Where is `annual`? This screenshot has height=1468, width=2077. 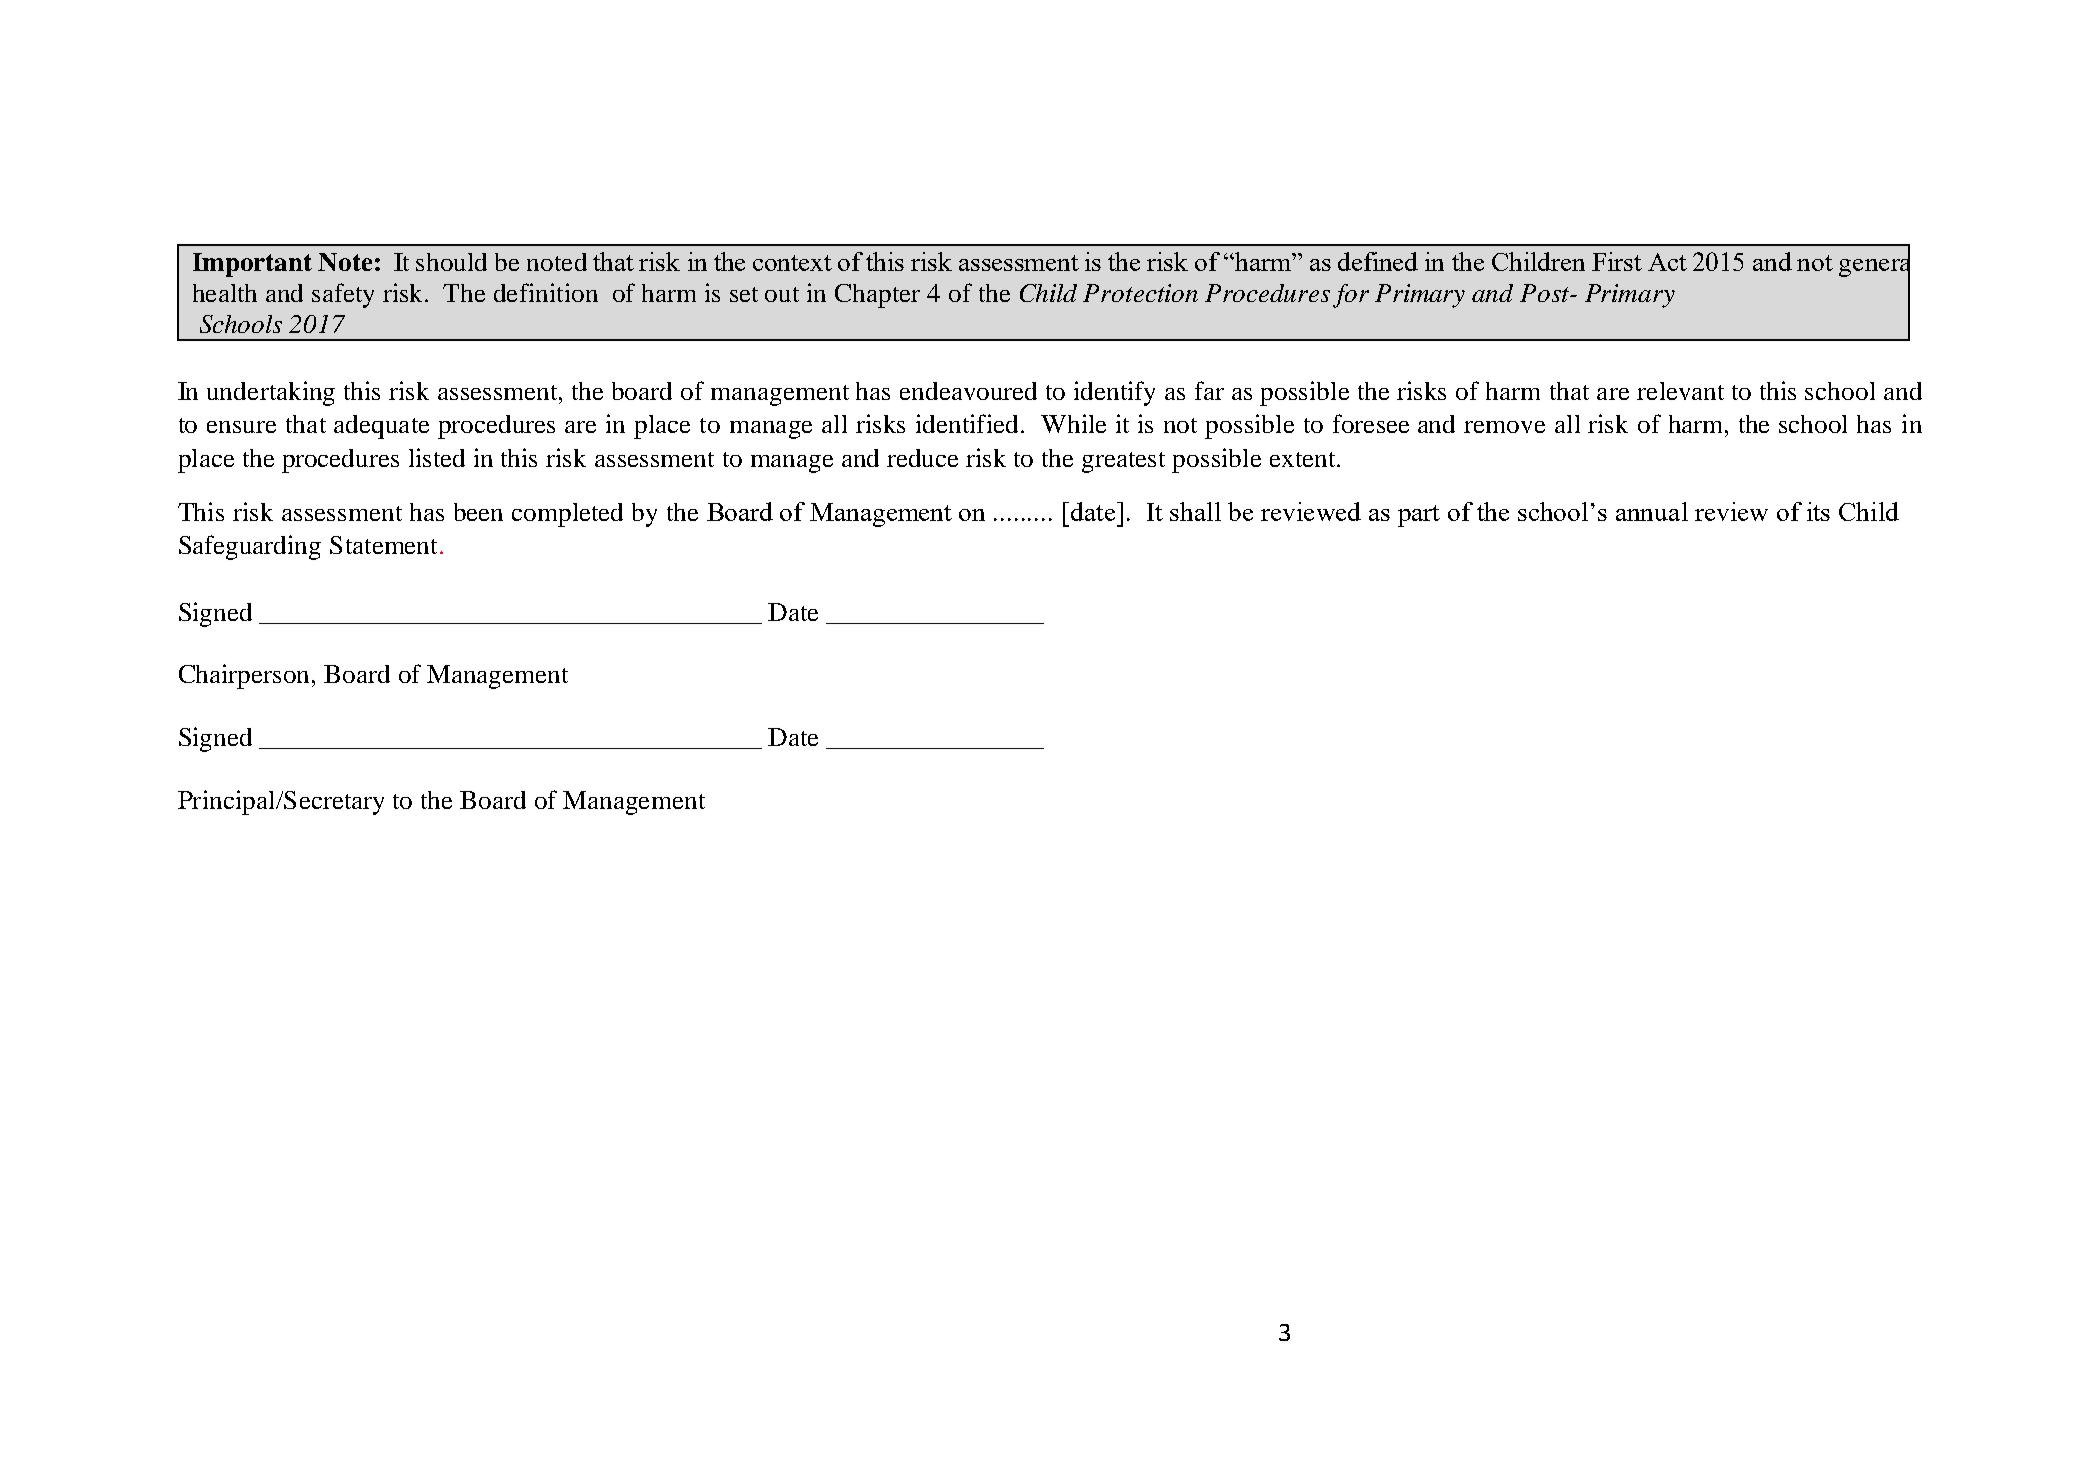 annual is located at coordinates (1652, 511).
